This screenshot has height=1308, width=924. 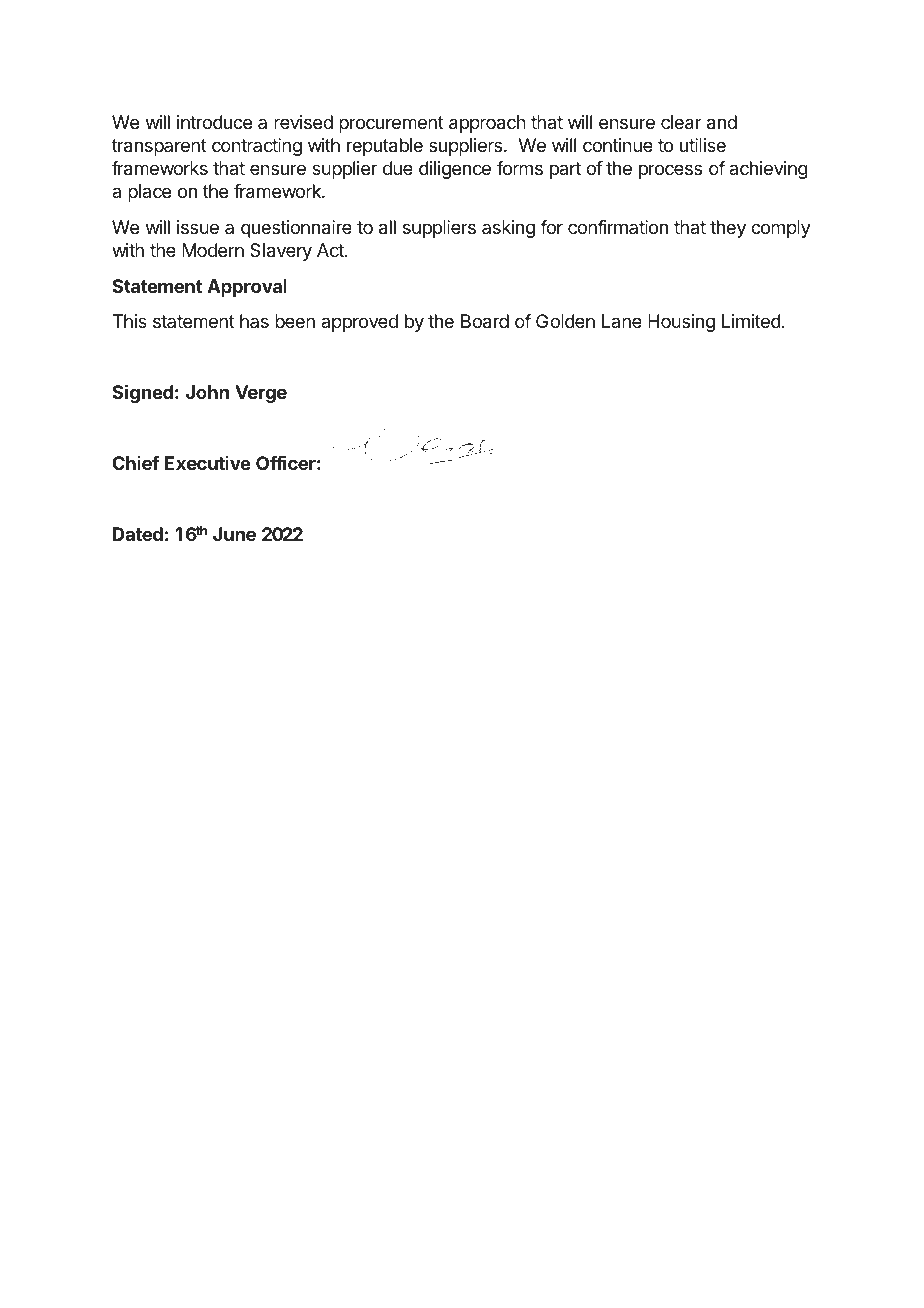 What do you see at coordinates (487, 124) in the screenshot?
I see `approach` at bounding box center [487, 124].
